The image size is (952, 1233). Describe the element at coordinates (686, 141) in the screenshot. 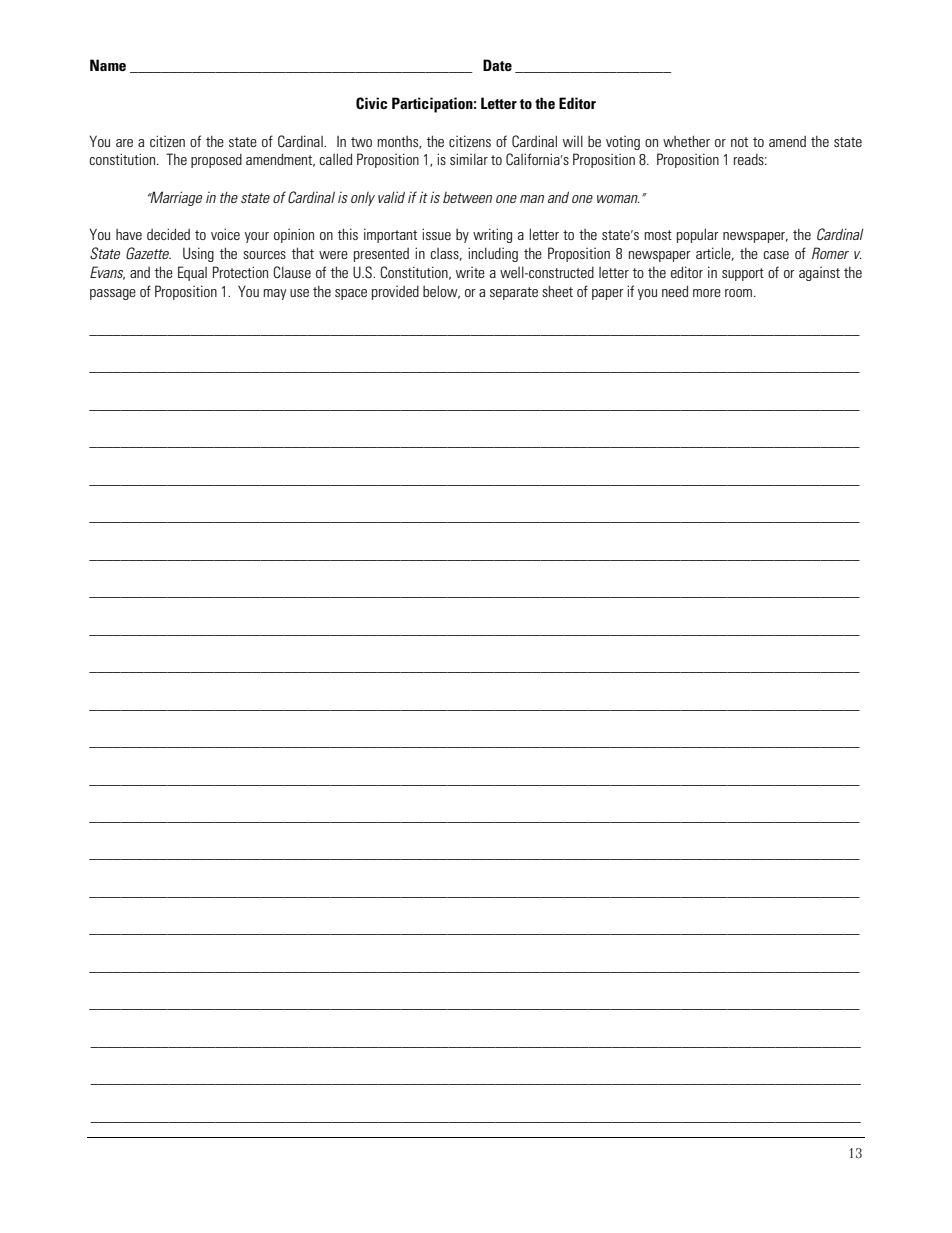

I see `whether` at that location.
